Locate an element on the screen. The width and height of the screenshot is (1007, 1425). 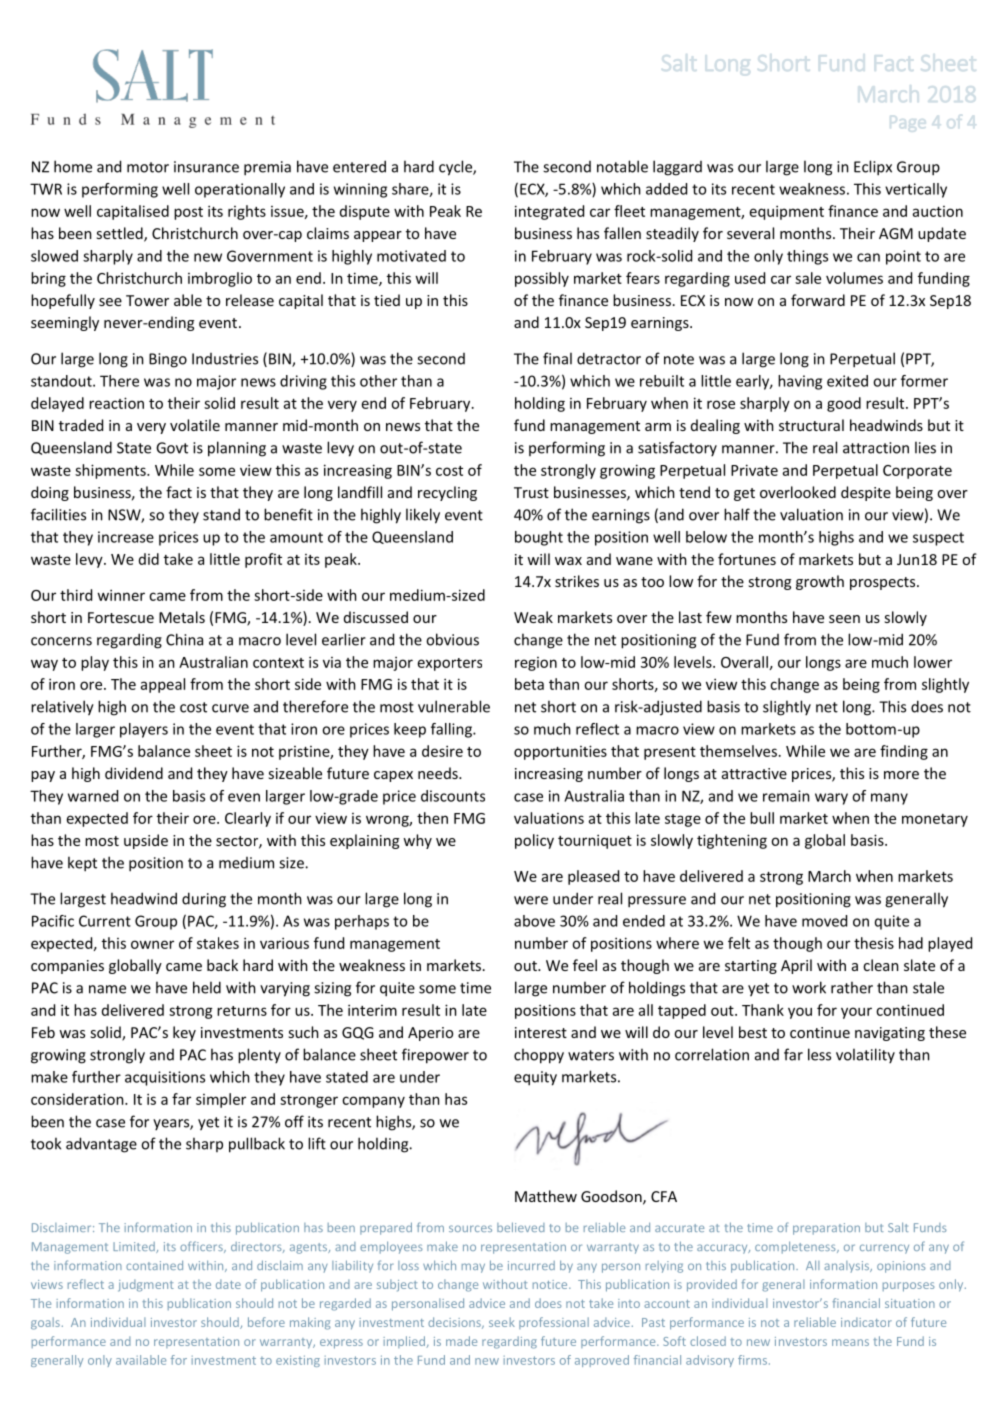
judgment is located at coordinates (146, 1285).
